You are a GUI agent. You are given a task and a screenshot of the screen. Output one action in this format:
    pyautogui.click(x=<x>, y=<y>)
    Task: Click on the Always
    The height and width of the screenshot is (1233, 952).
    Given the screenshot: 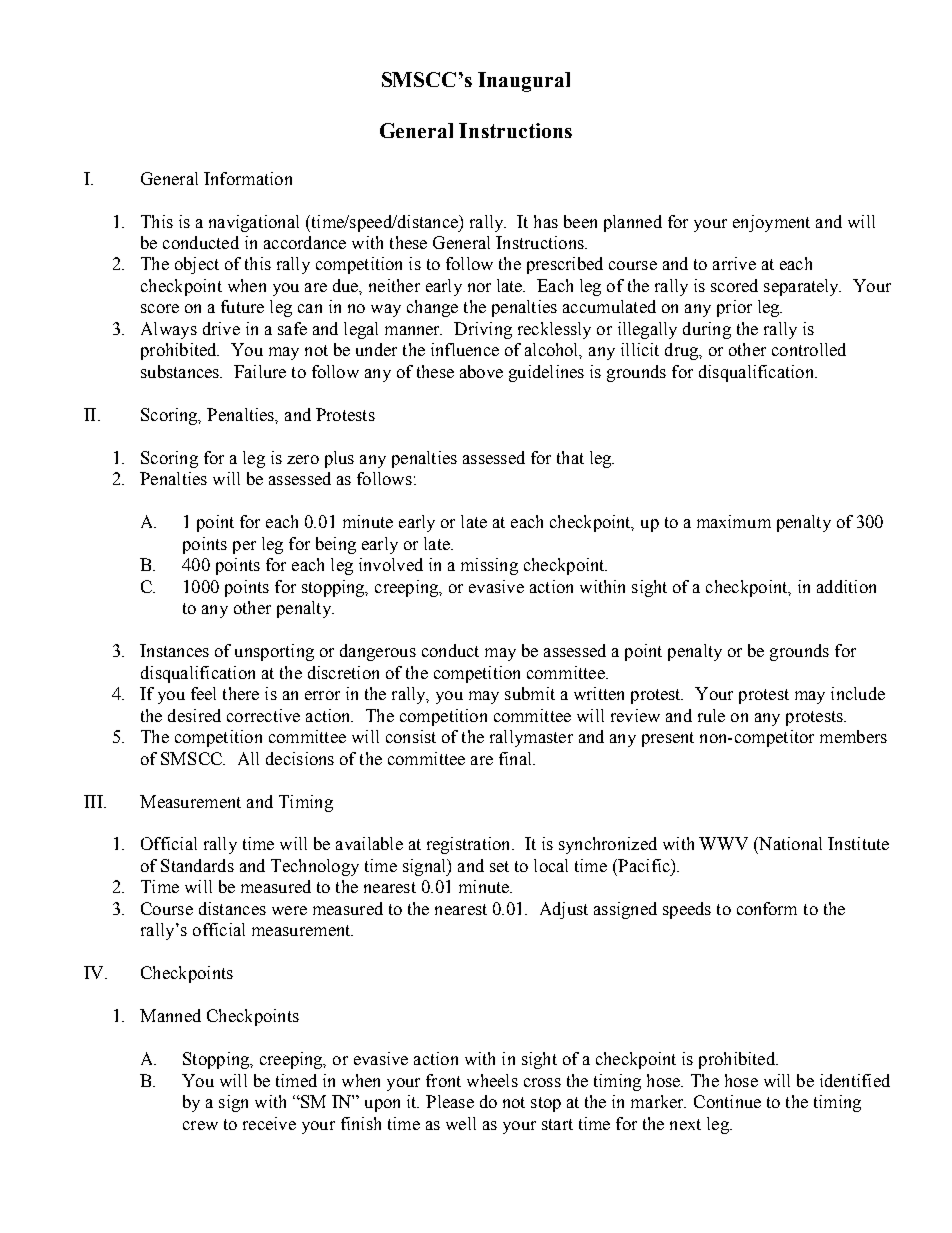 What is the action you would take?
    pyautogui.click(x=169, y=330)
